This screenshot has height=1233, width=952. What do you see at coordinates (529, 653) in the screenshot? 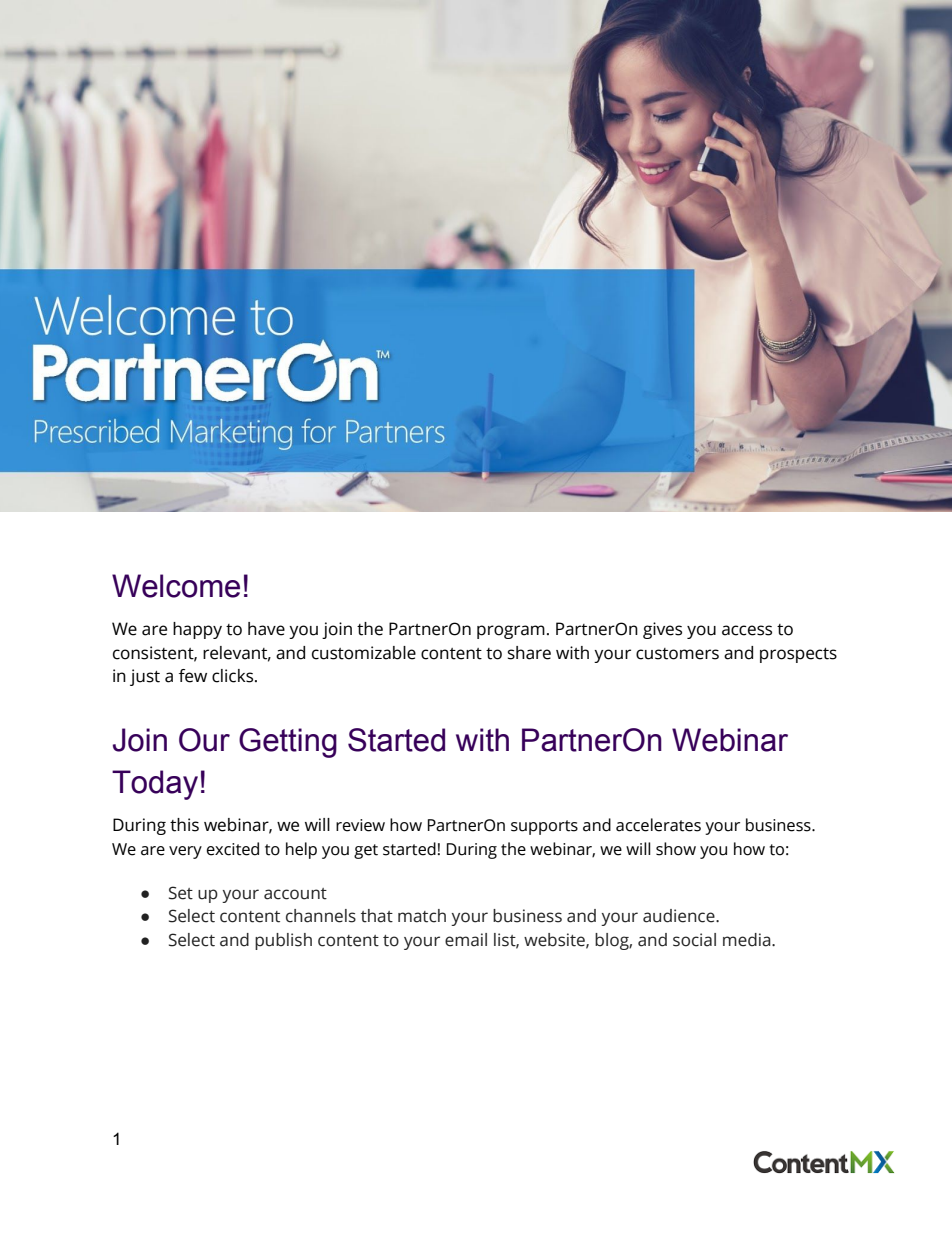
I see `share` at bounding box center [529, 653].
